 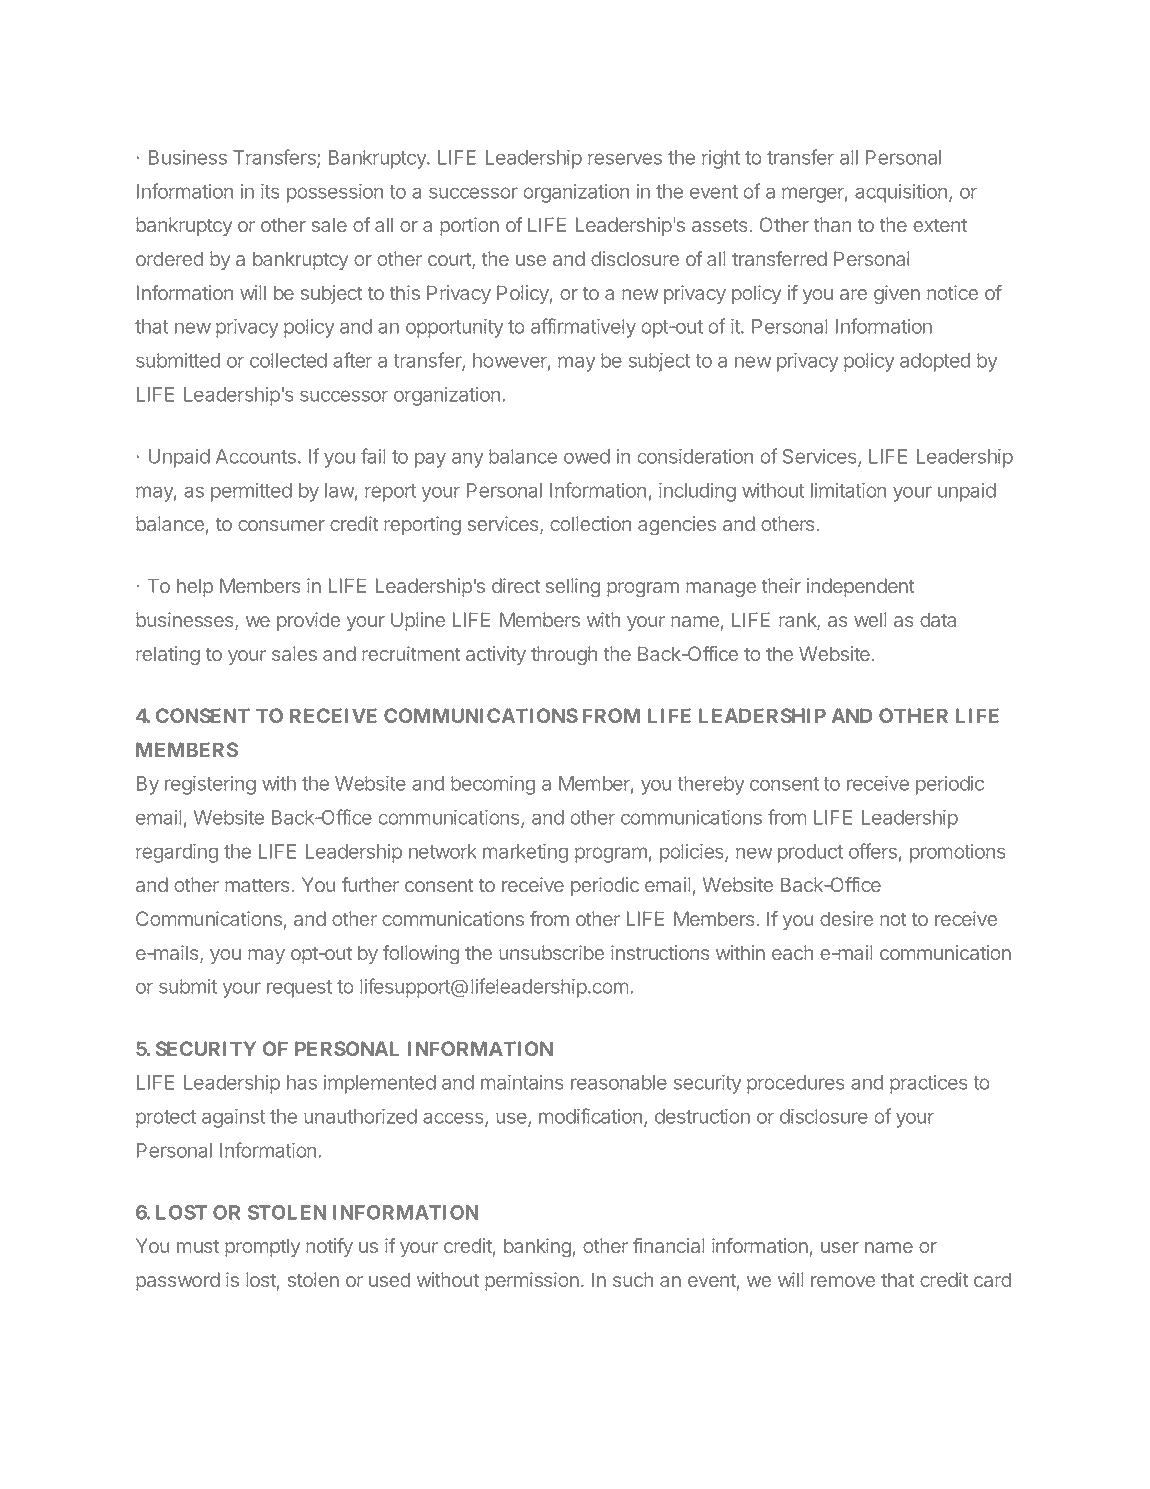 What do you see at coordinates (263, 1247) in the page?
I see `promptly` at bounding box center [263, 1247].
